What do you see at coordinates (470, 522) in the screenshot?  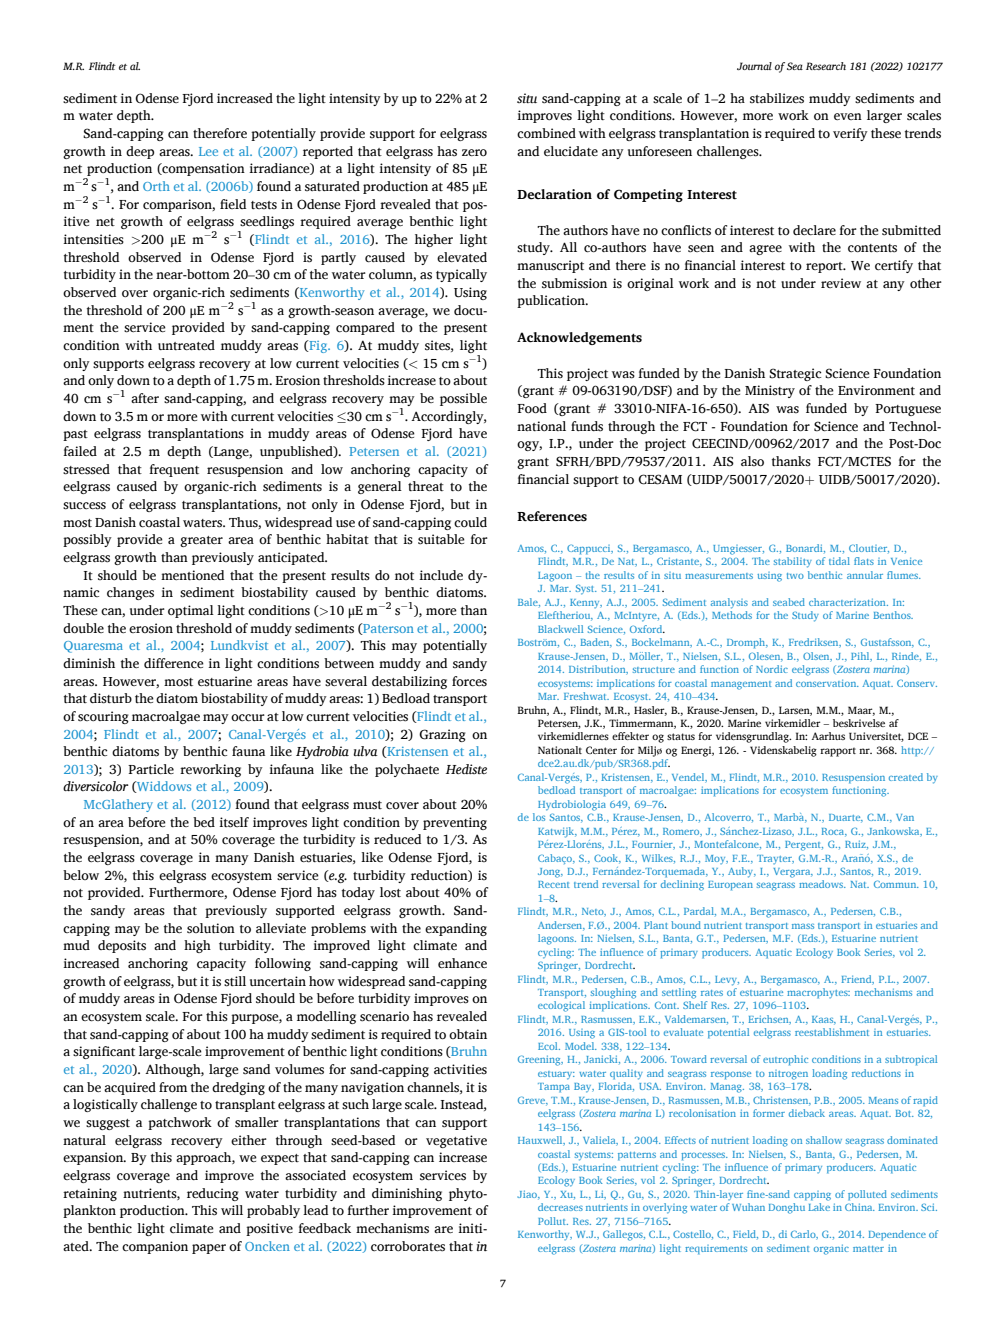 I see `could` at bounding box center [470, 522].
